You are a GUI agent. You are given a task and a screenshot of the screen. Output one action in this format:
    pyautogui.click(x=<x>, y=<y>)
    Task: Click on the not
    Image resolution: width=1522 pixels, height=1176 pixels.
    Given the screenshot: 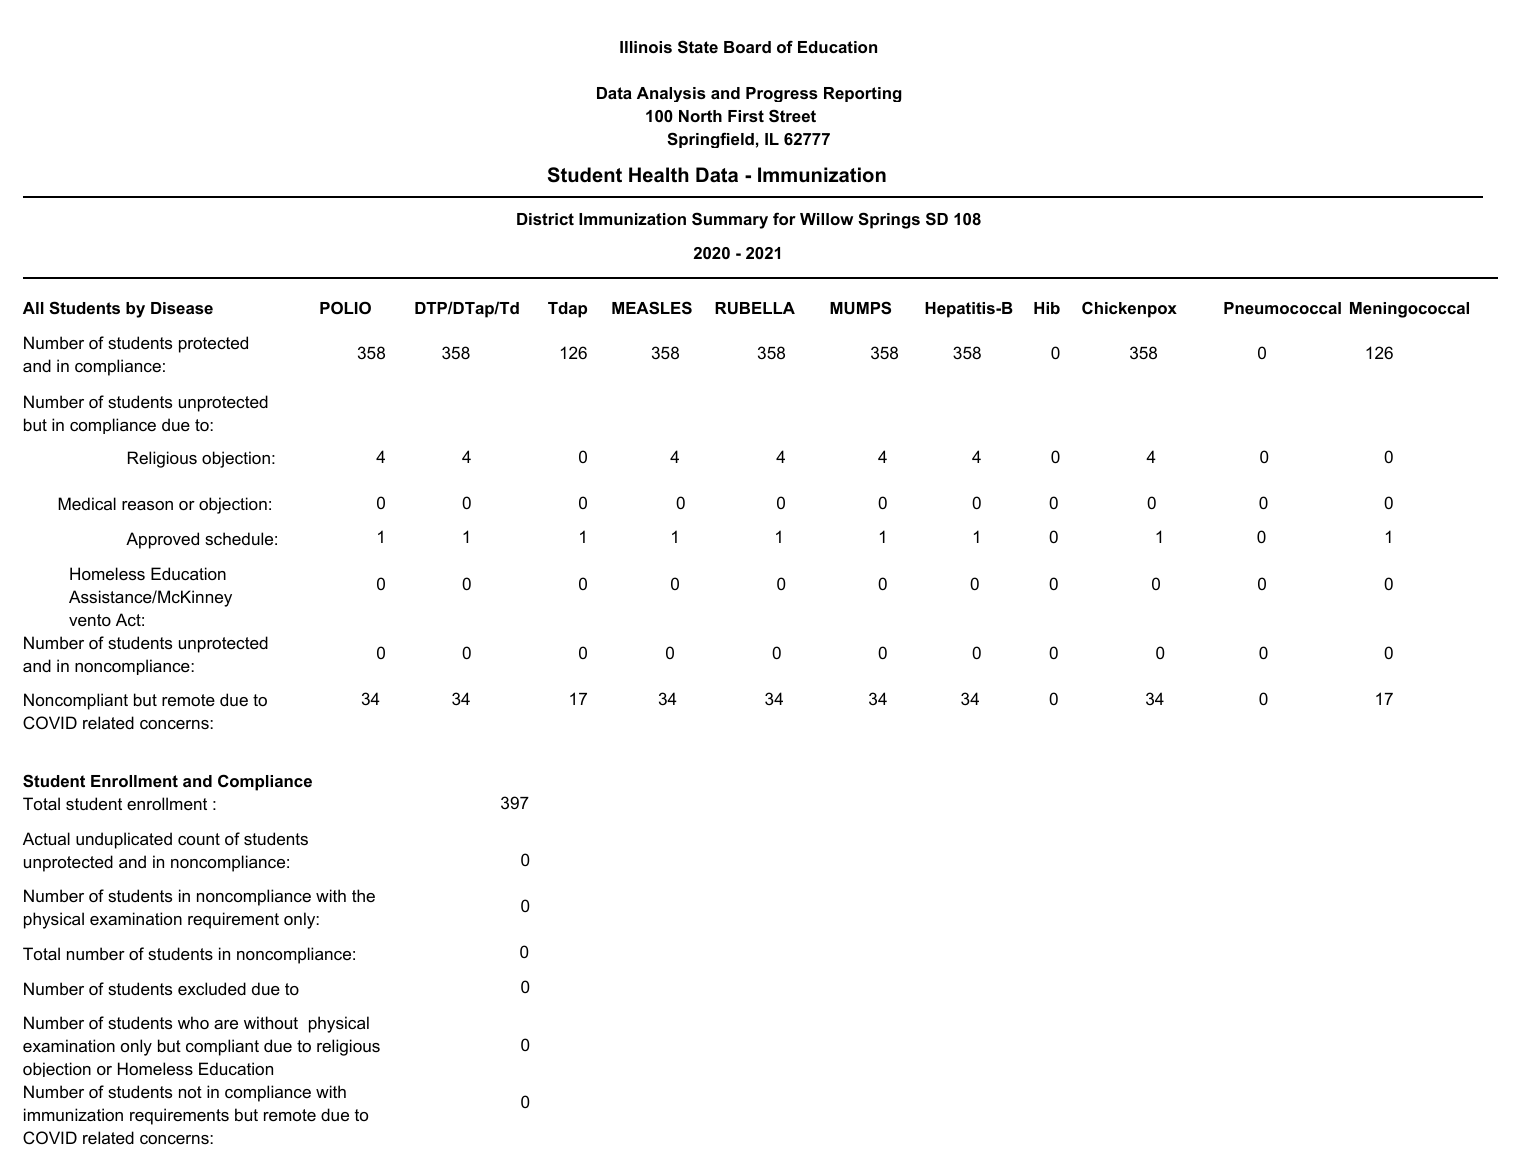 What is the action you would take?
    pyautogui.click(x=190, y=1092)
